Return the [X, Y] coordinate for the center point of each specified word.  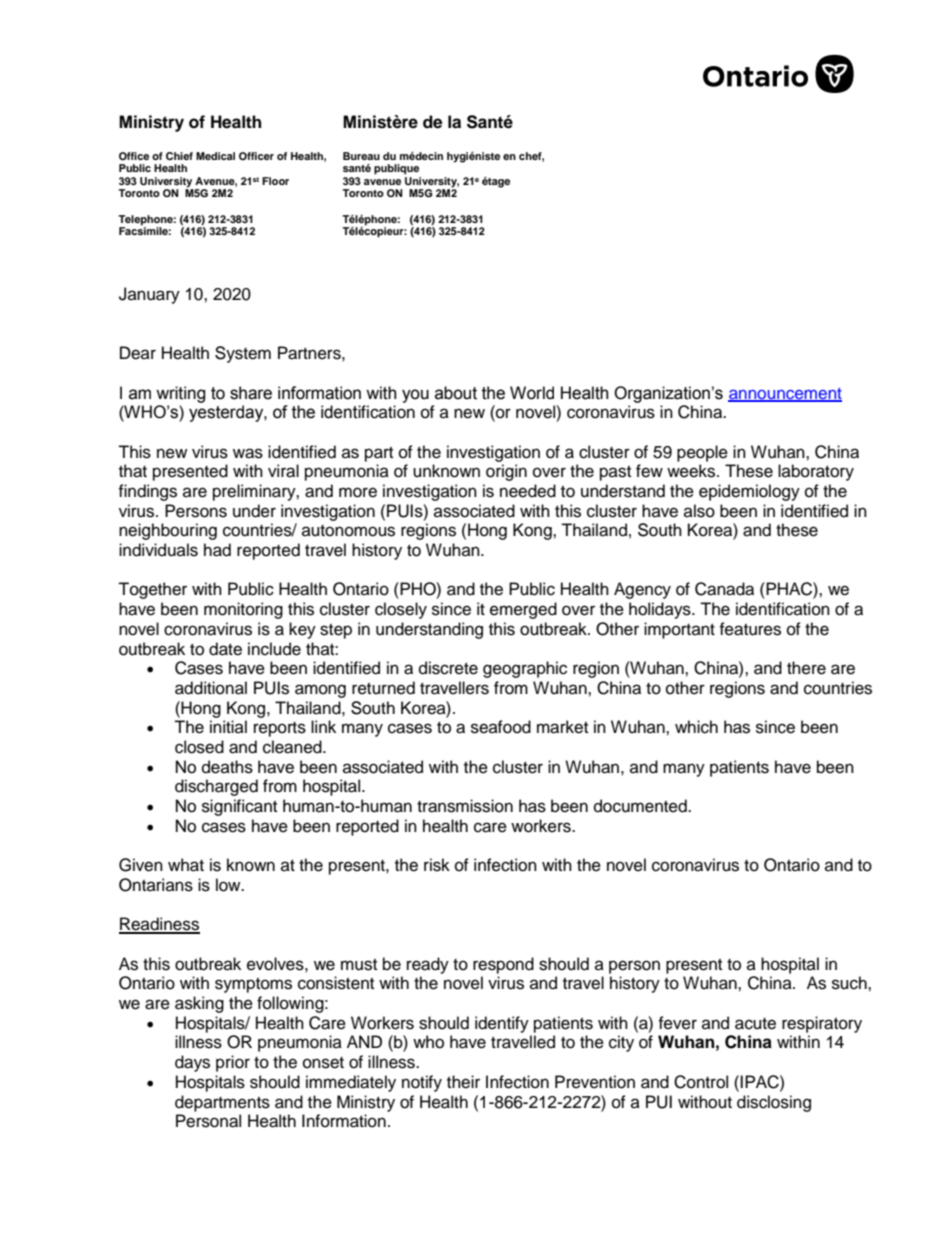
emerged [523, 610]
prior [233, 1063]
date [225, 649]
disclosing [774, 1103]
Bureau [361, 156]
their [463, 1082]
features [750, 629]
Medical [215, 156]
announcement [785, 394]
